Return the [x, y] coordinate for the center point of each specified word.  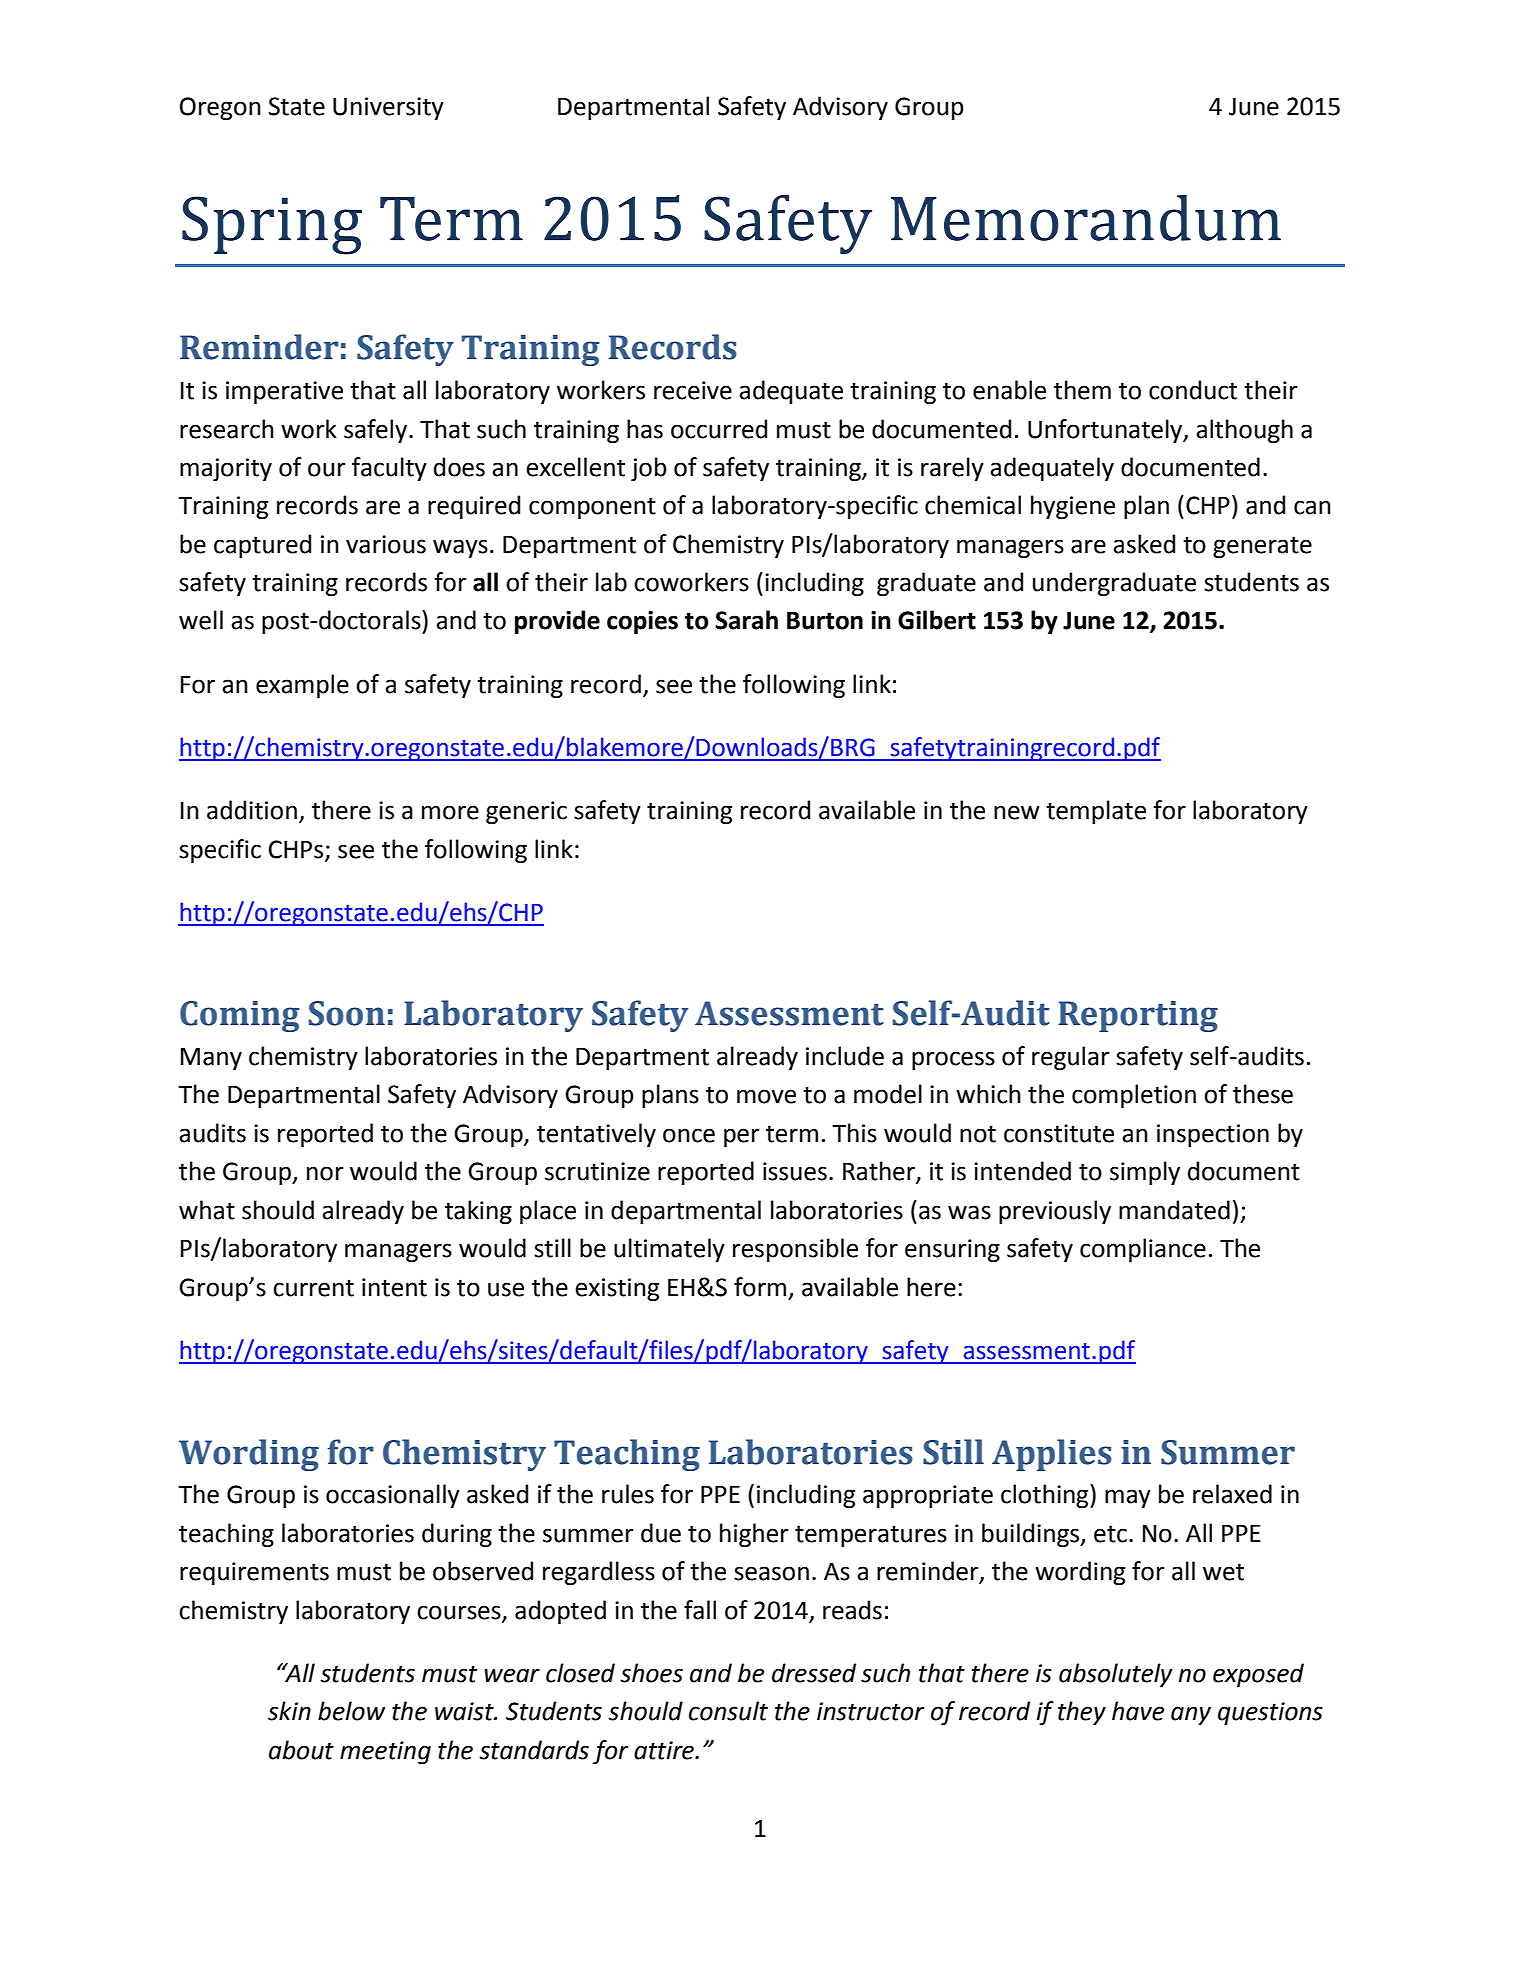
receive [693, 390]
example [302, 686]
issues [795, 1171]
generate [1262, 547]
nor [325, 1173]
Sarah [746, 620]
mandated [1174, 1210]
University [388, 108]
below [351, 1711]
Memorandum [1086, 218]
